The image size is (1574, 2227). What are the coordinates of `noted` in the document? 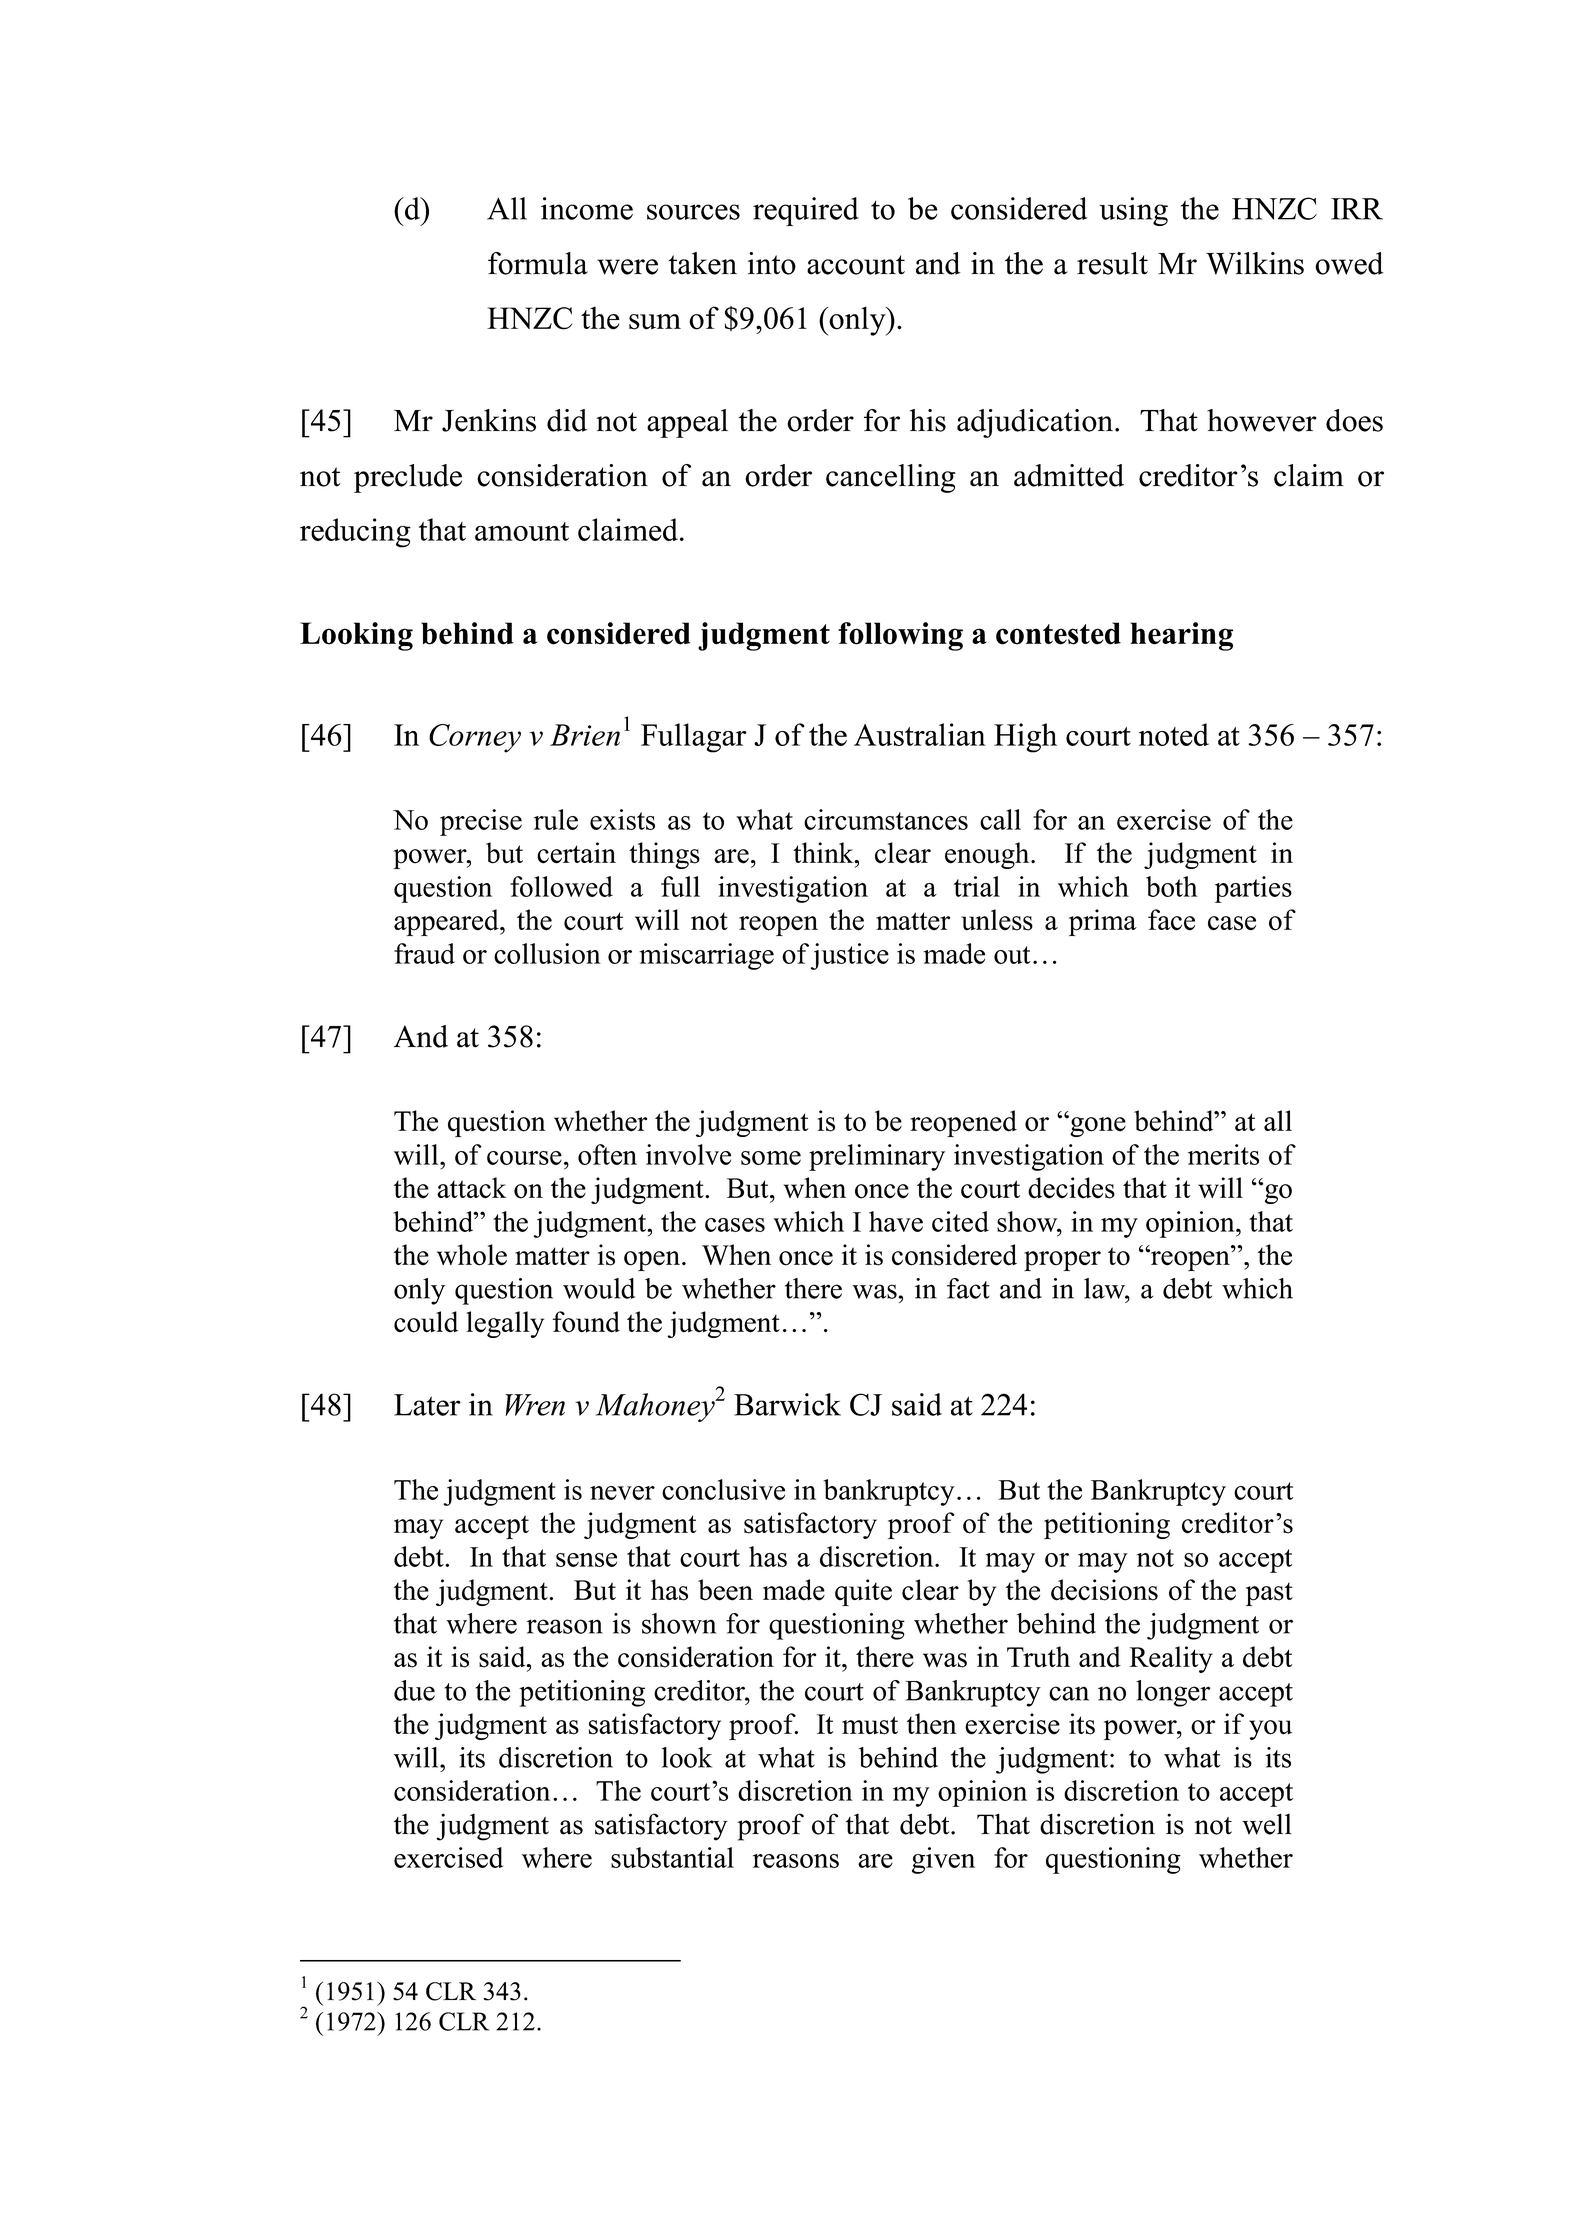 It's located at (1174, 734).
